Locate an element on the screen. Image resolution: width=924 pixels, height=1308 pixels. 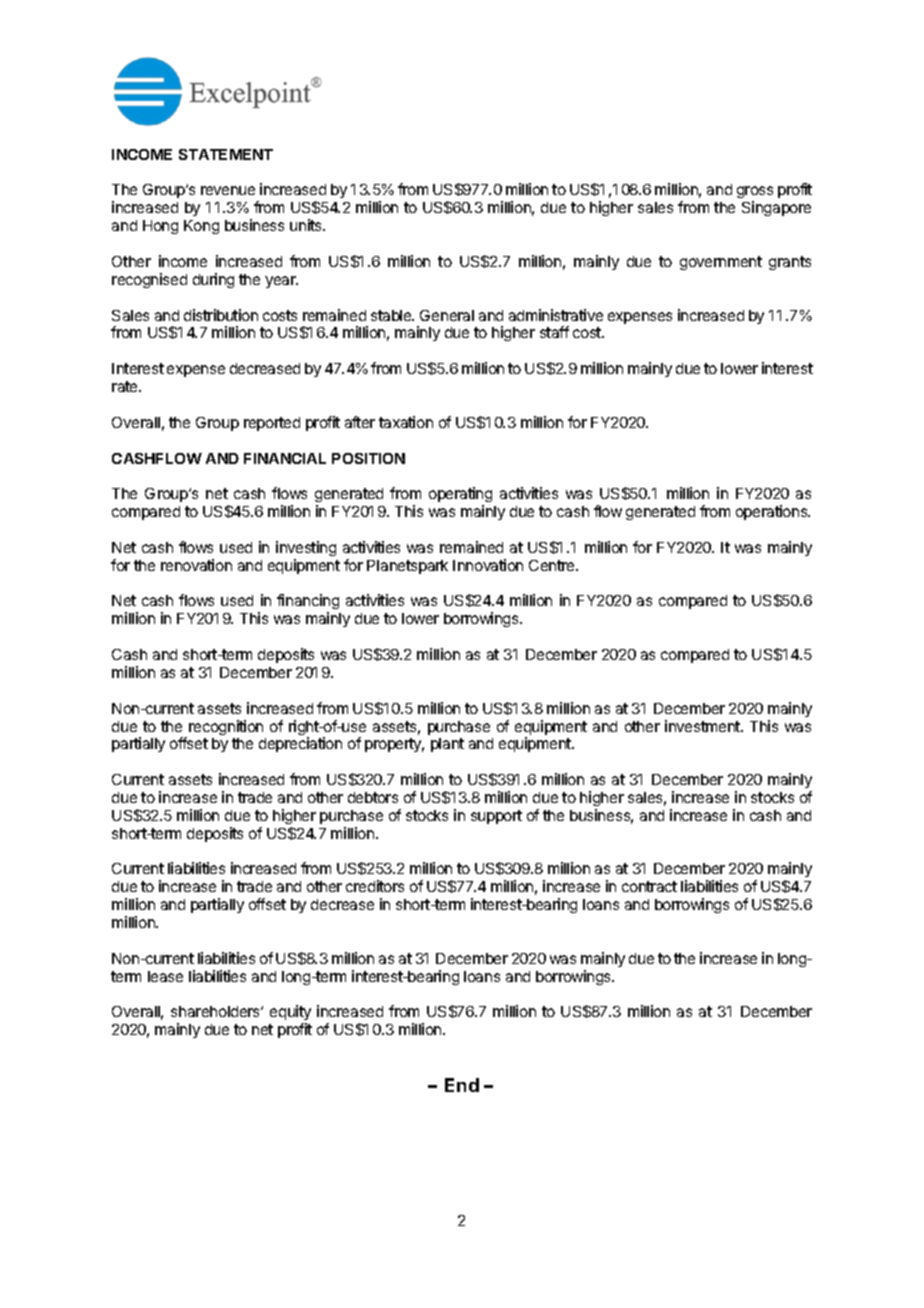
investment is located at coordinates (703, 726).
